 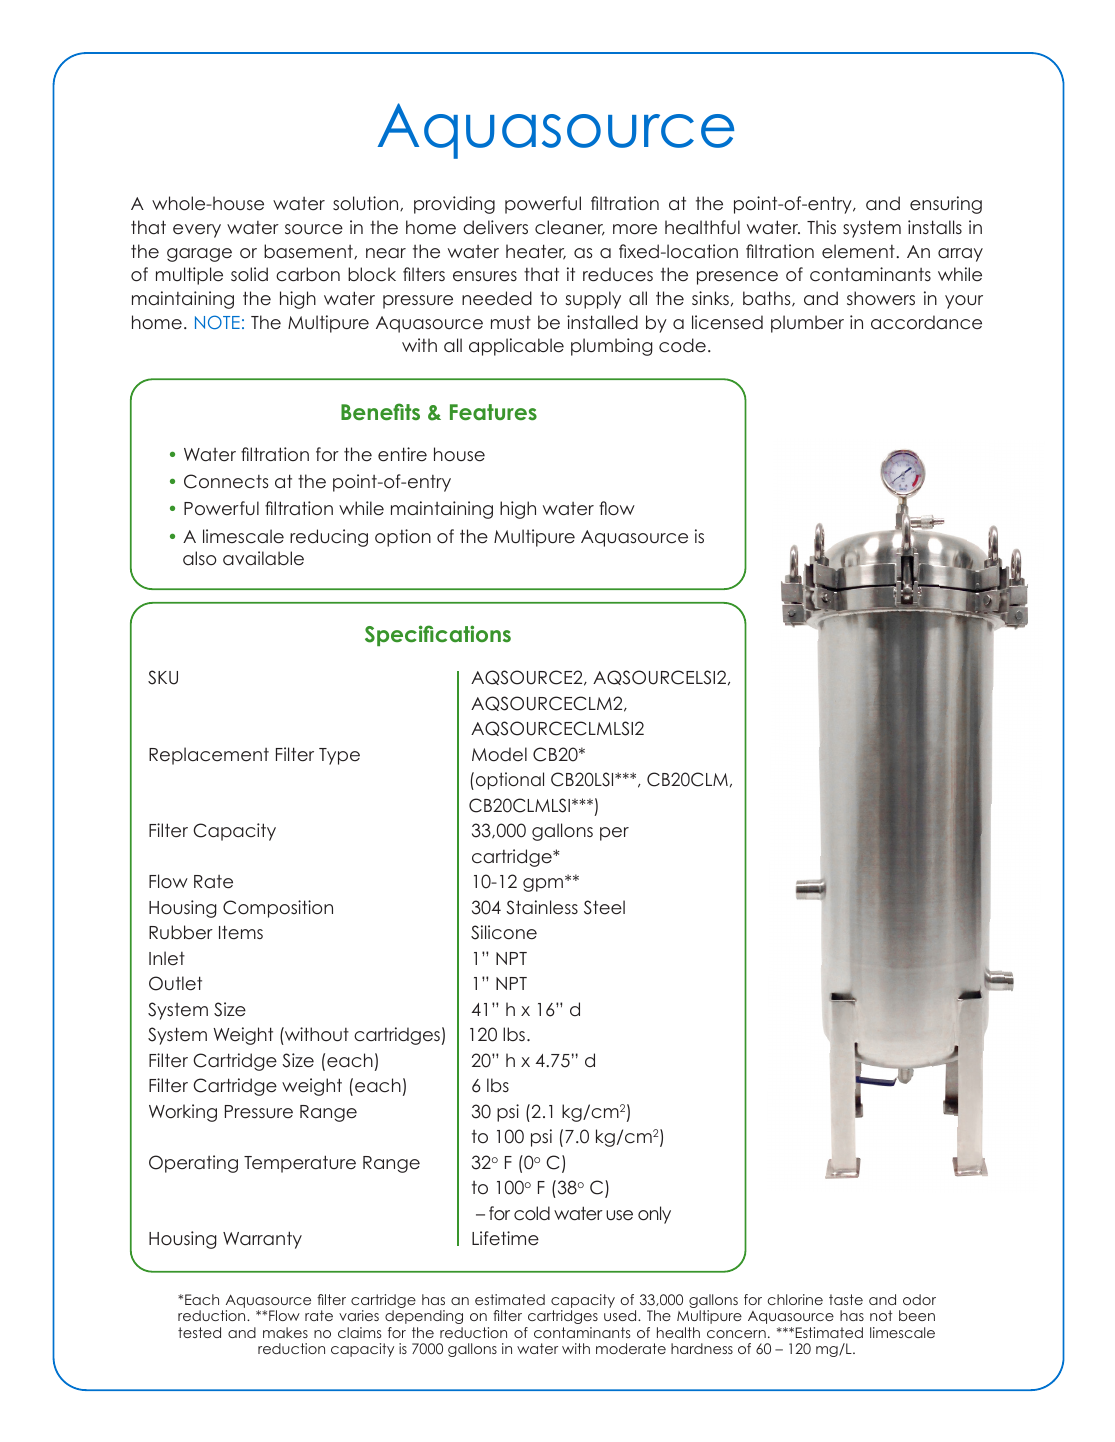 I want to click on basement, so click(x=309, y=251).
